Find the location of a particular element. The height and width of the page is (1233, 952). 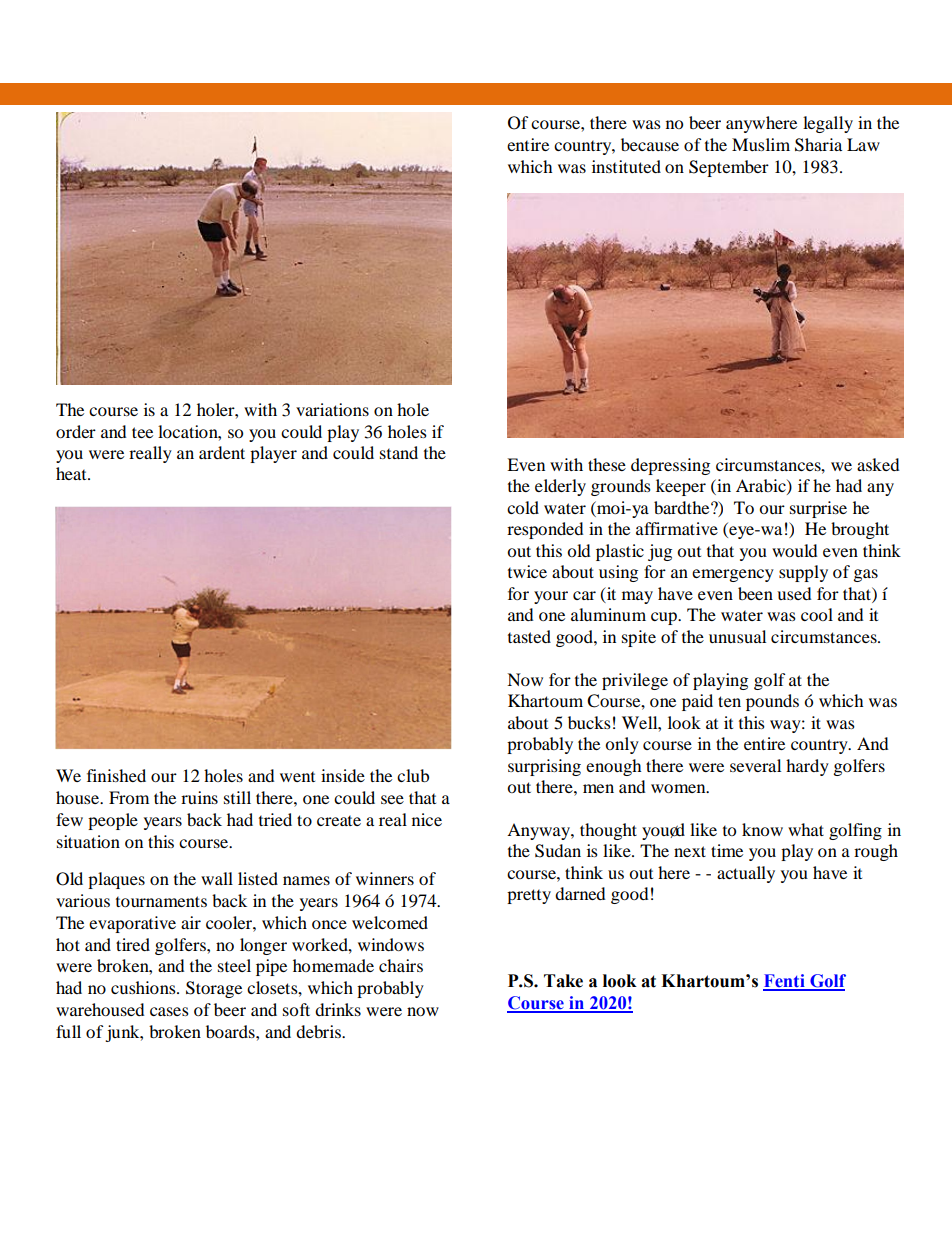

surprise is located at coordinates (818, 509).
